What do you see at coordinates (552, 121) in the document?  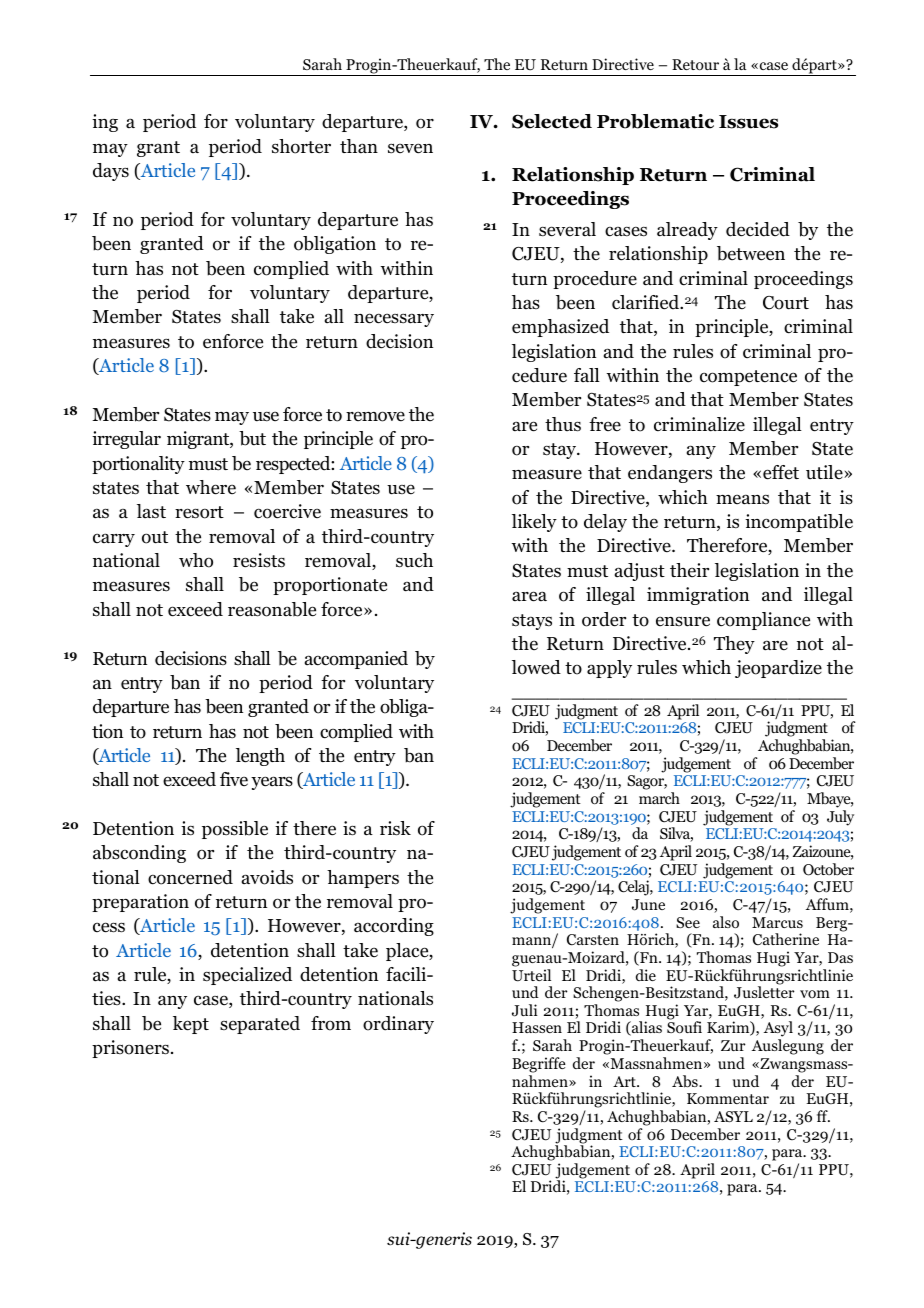 I see `Selected` at bounding box center [552, 121].
